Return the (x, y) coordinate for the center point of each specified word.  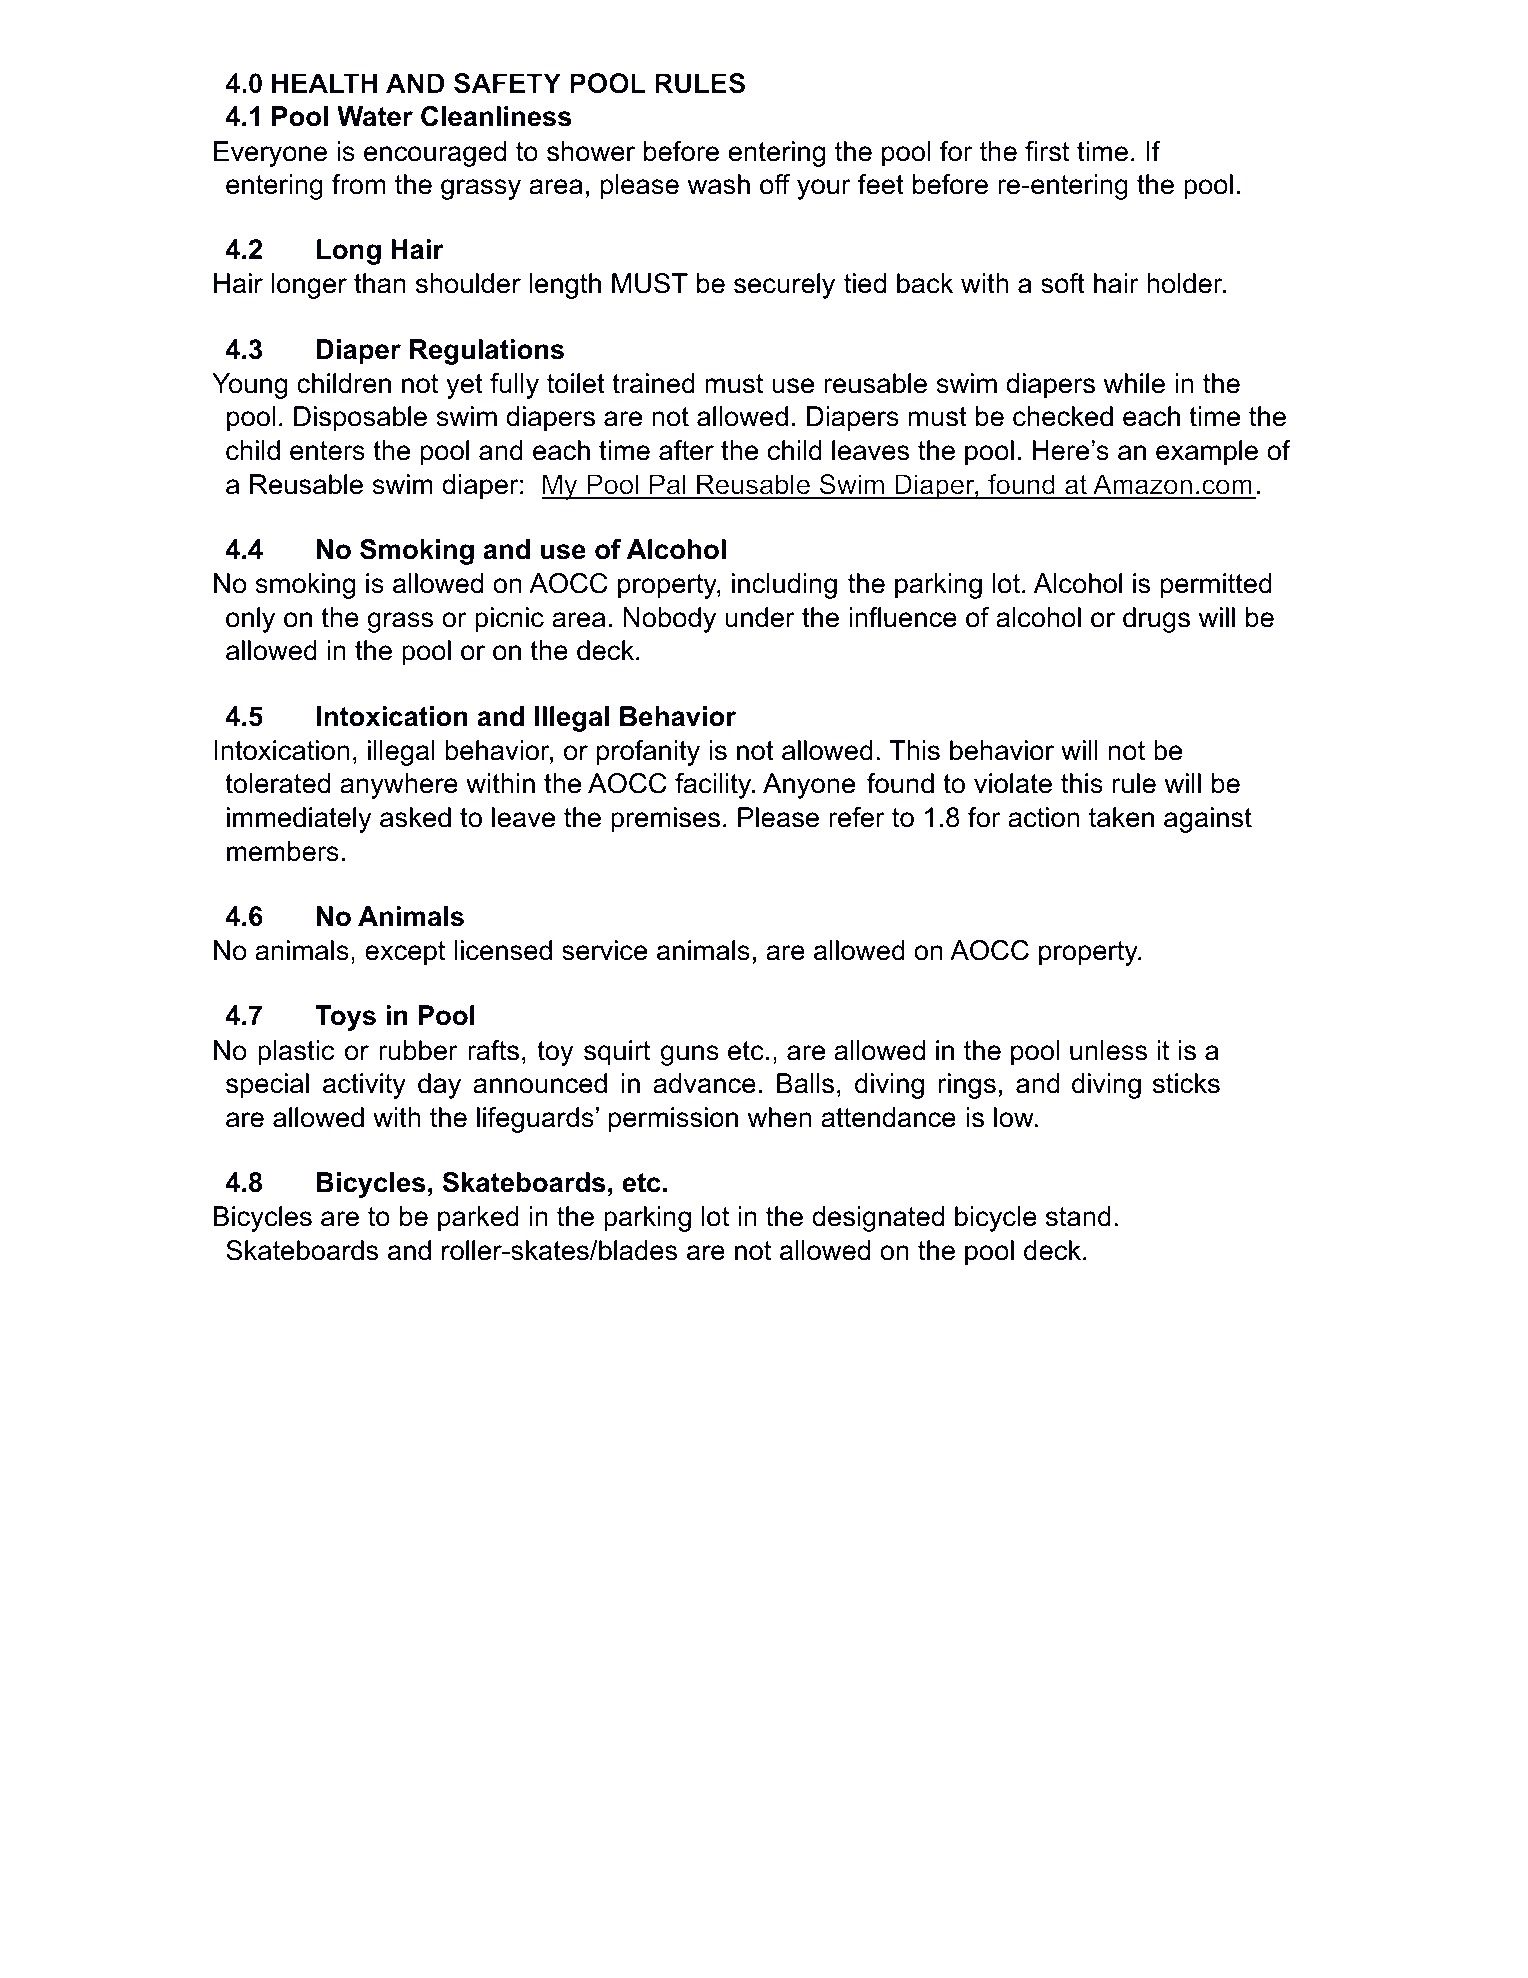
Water (375, 116)
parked (478, 1219)
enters (327, 451)
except (405, 953)
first (1047, 151)
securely (784, 286)
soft (1063, 283)
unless (1108, 1050)
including (784, 586)
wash (718, 184)
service (604, 950)
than (380, 283)
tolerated (277, 783)
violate (1013, 783)
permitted (1216, 586)
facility (714, 786)
